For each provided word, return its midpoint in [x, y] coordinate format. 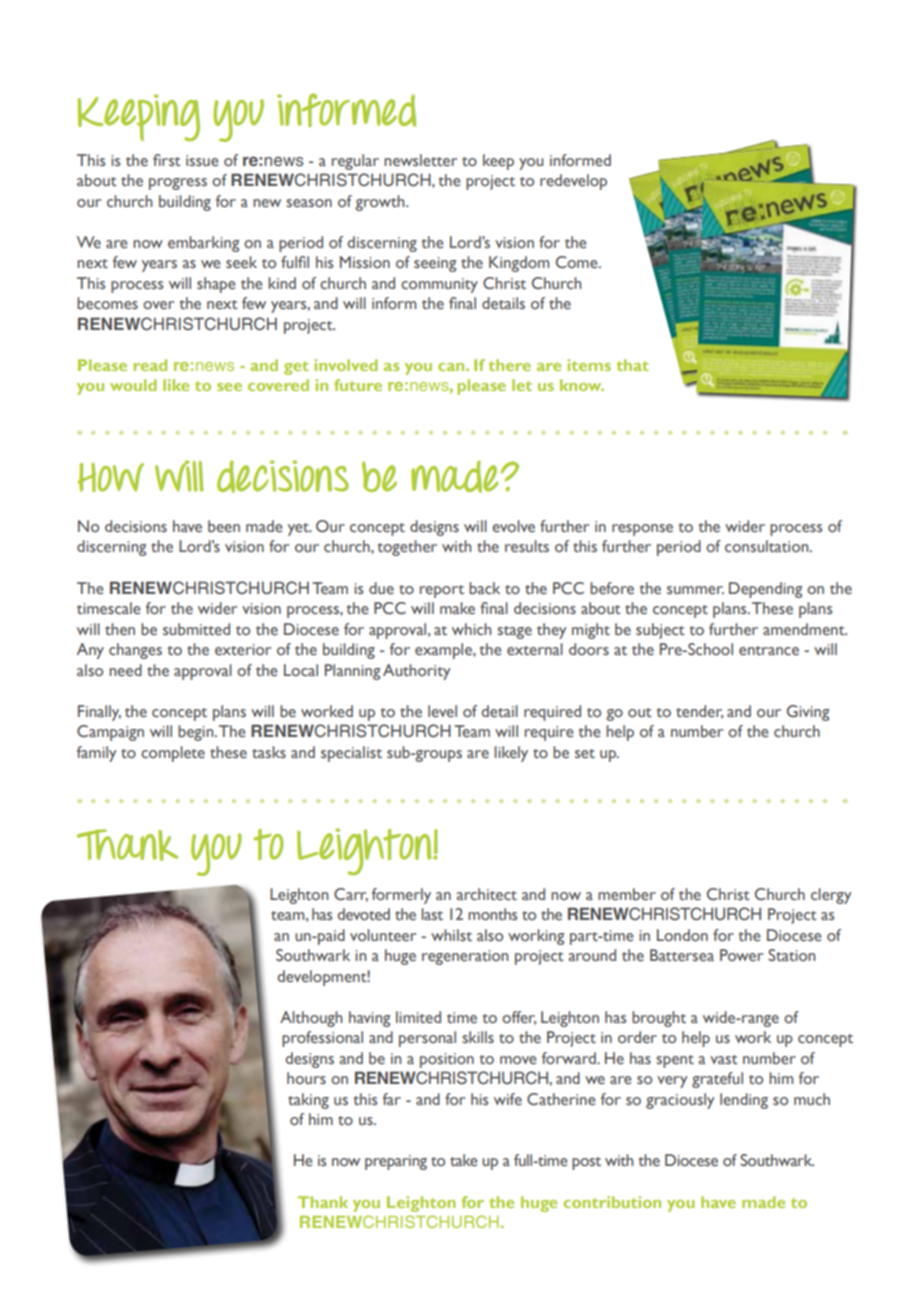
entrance [769, 651]
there [510, 365]
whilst [451, 935]
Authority [417, 672]
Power [741, 955]
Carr [351, 895]
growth [381, 203]
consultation [768, 546]
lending [744, 1101]
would [133, 385]
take [464, 1160]
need [125, 670]
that [633, 365]
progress [178, 184]
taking [308, 1101]
